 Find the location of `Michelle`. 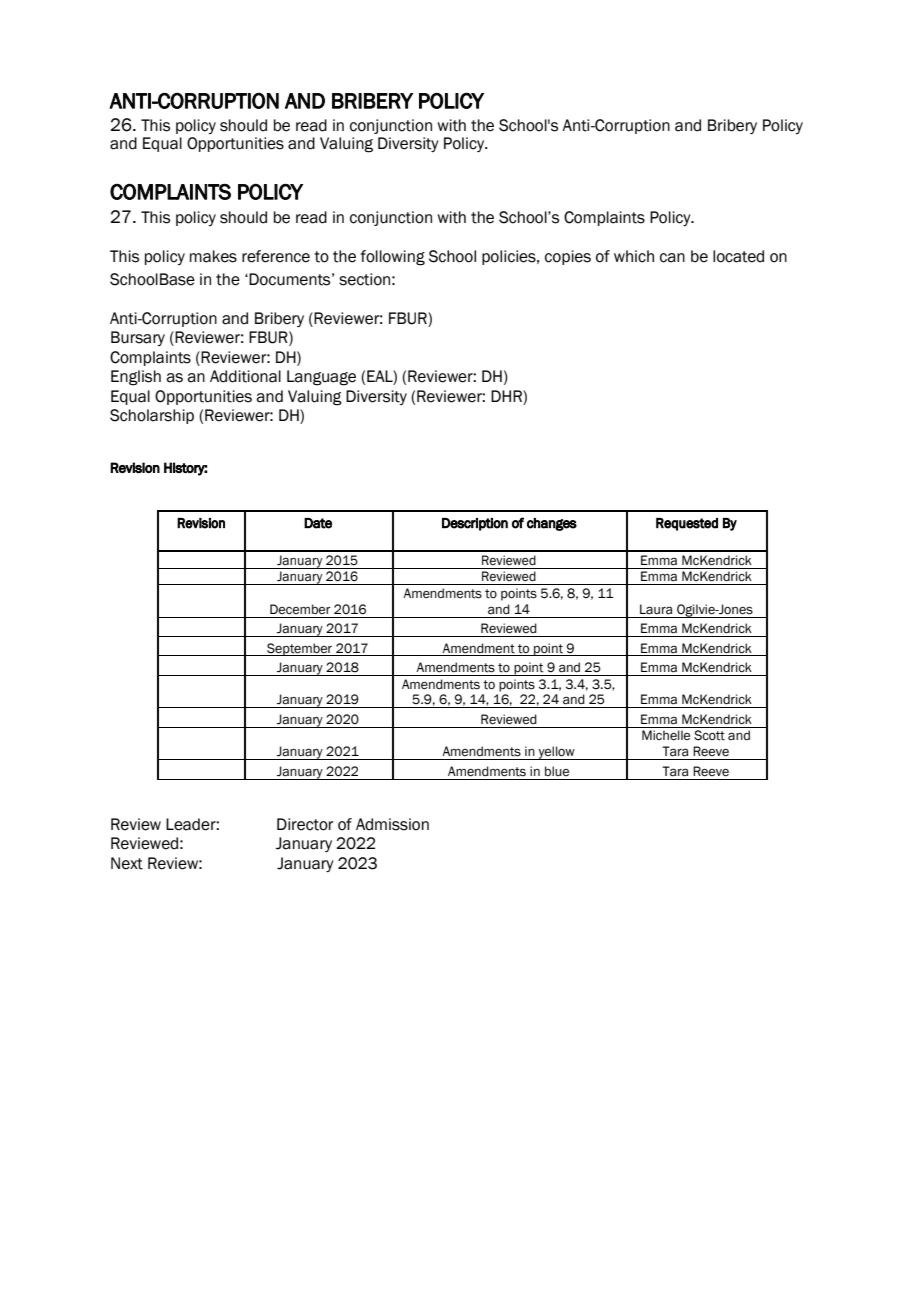

Michelle is located at coordinates (666, 735).
